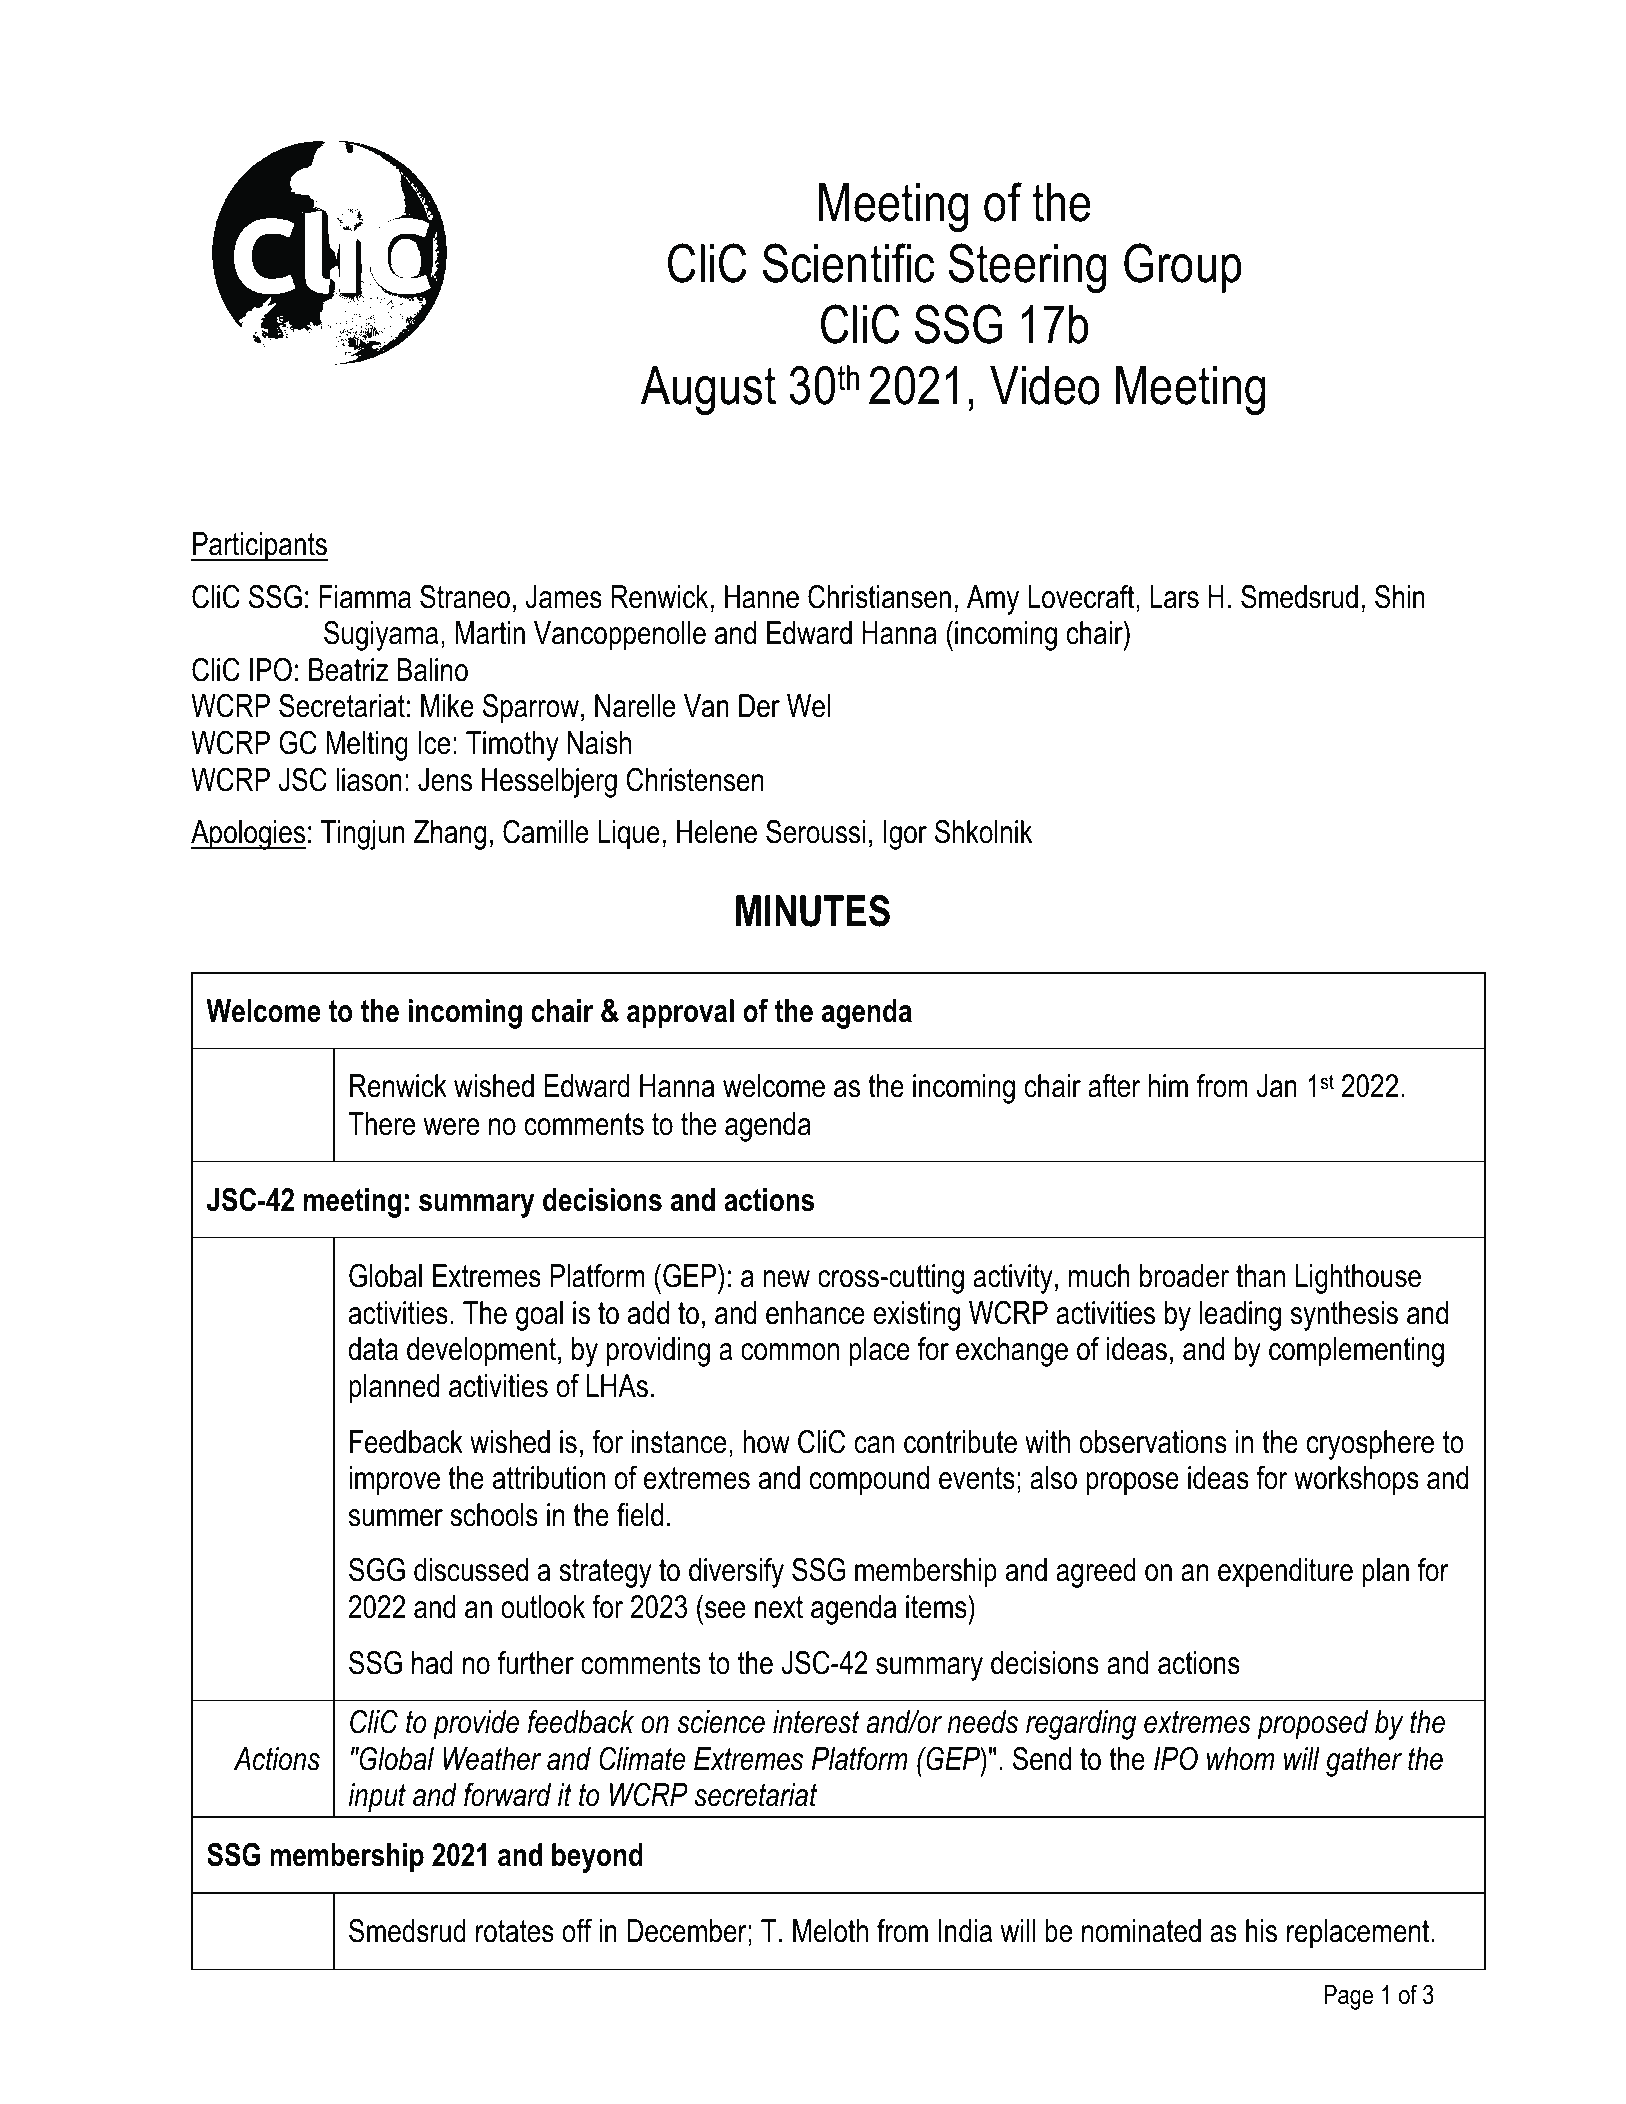 This page has width=1626, height=2104. Describe the element at coordinates (1183, 268) in the page. I see `Group` at that location.
